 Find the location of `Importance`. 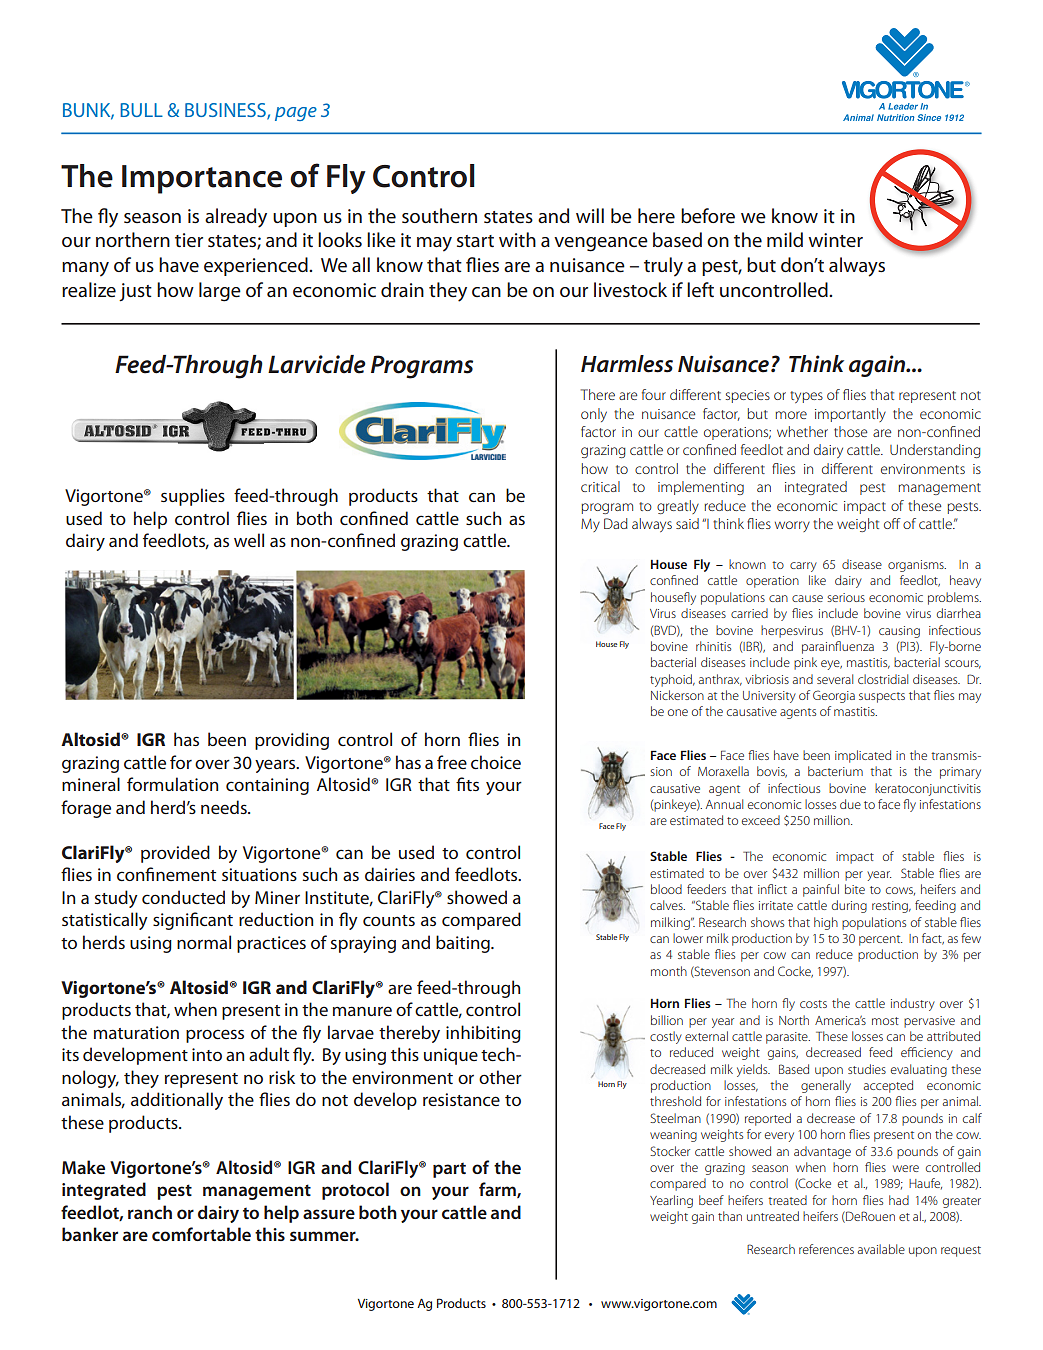

Importance is located at coordinates (202, 179).
